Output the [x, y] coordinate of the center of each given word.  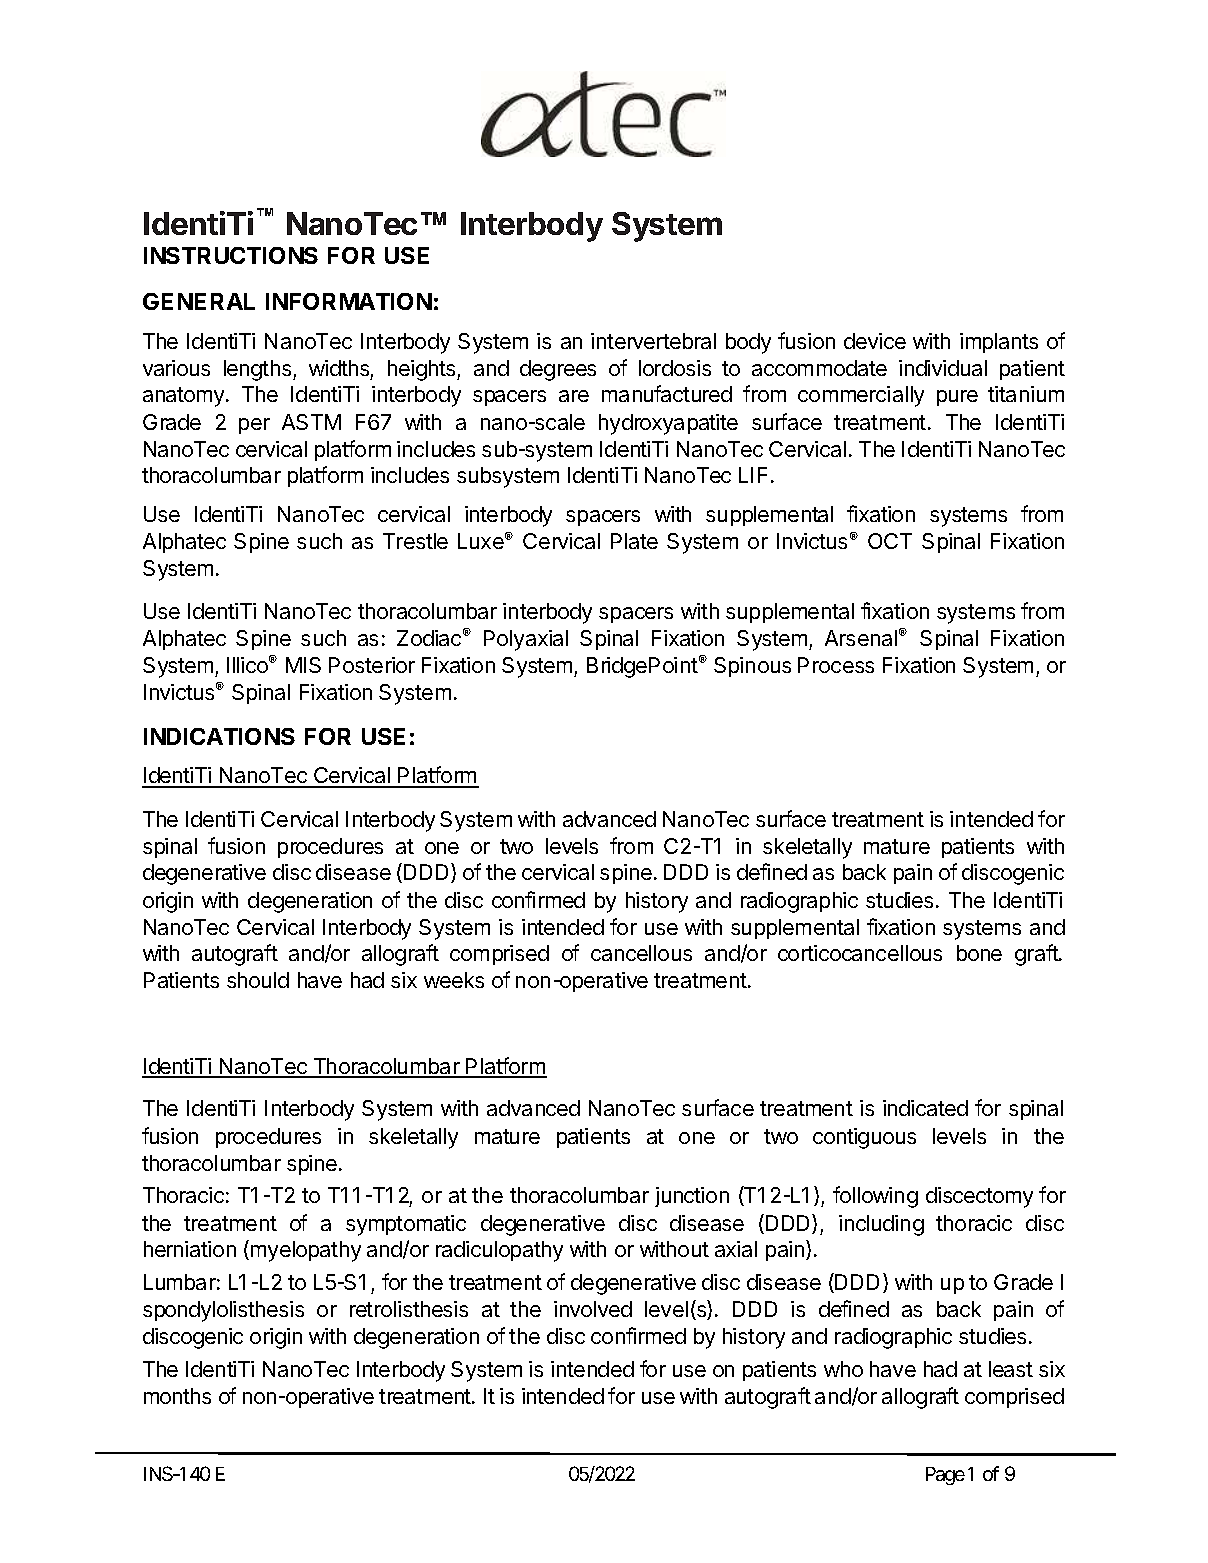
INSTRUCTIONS [231, 255]
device [875, 341]
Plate [634, 541]
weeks [454, 980]
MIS [303, 665]
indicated [925, 1108]
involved [593, 1309]
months [177, 1396]
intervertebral [653, 341]
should [258, 980]
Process [836, 665]
